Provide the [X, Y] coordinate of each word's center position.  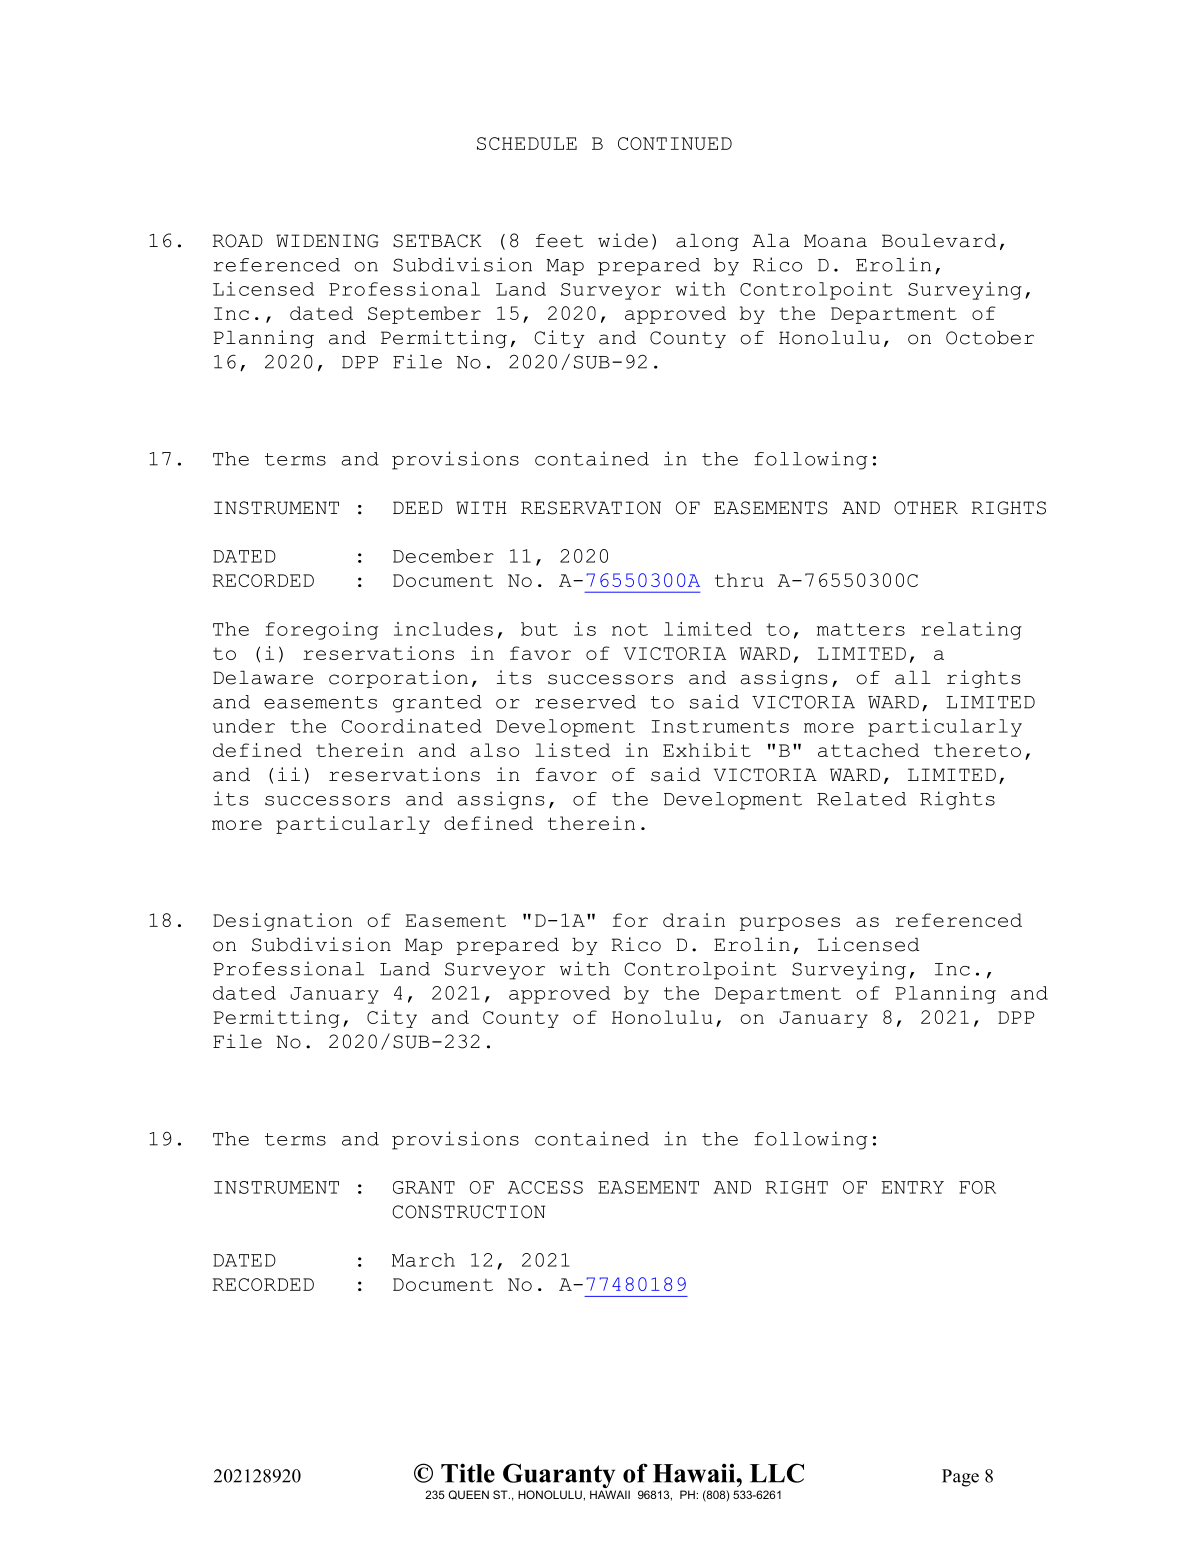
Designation [282, 922]
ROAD [238, 241]
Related [861, 799]
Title [468, 1473]
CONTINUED [675, 143]
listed [572, 750]
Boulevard [939, 241]
